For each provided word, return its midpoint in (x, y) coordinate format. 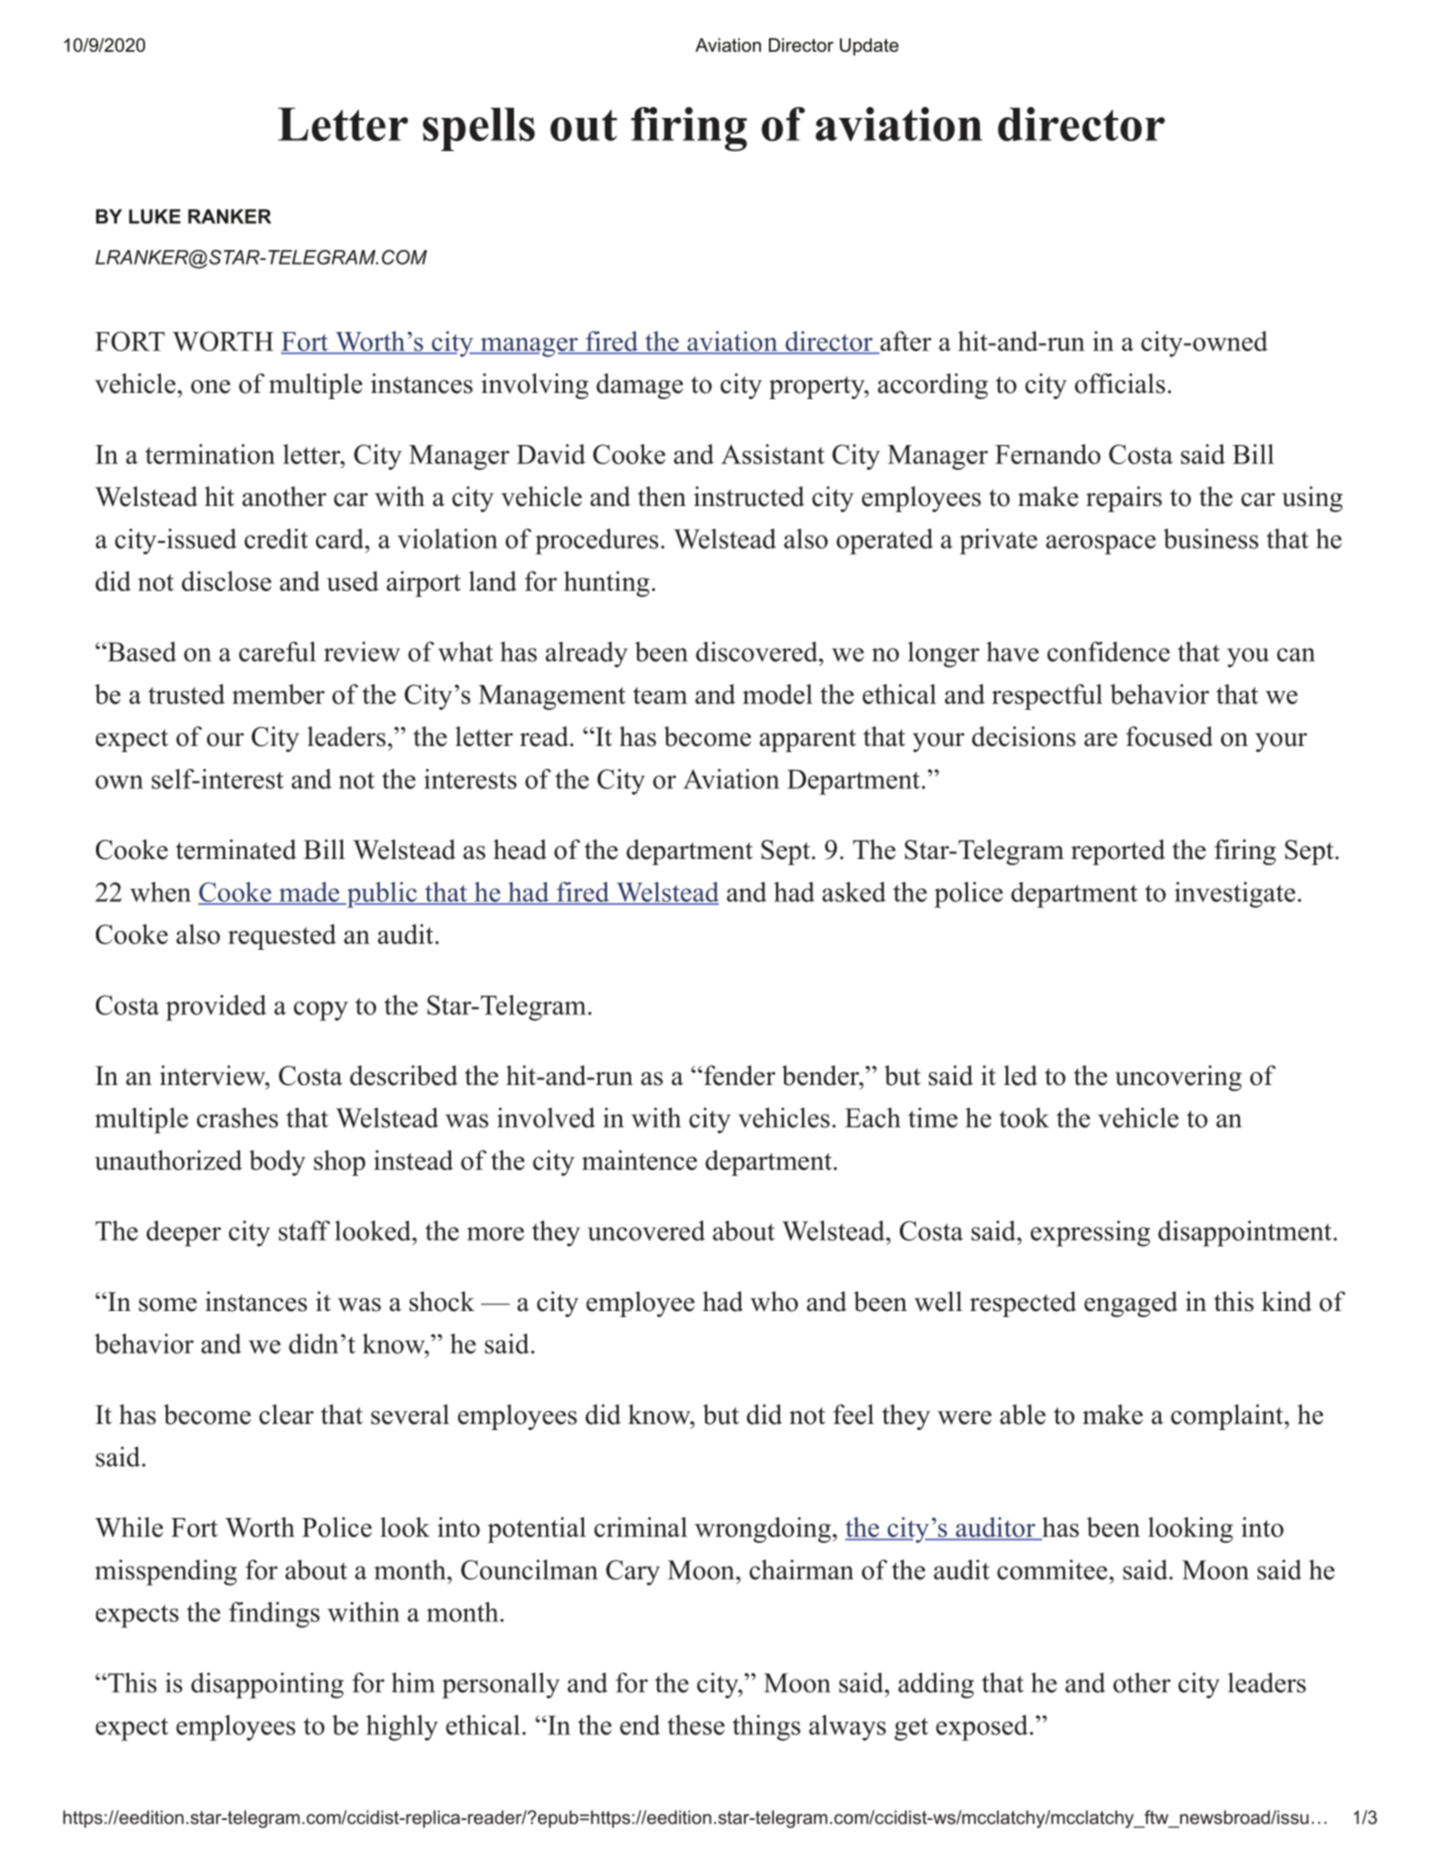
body (277, 1163)
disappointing (267, 1685)
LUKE (155, 216)
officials (1120, 383)
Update (869, 47)
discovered (758, 651)
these (696, 1725)
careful (277, 651)
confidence (1108, 651)
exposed (982, 1728)
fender (740, 1075)
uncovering (1178, 1078)
